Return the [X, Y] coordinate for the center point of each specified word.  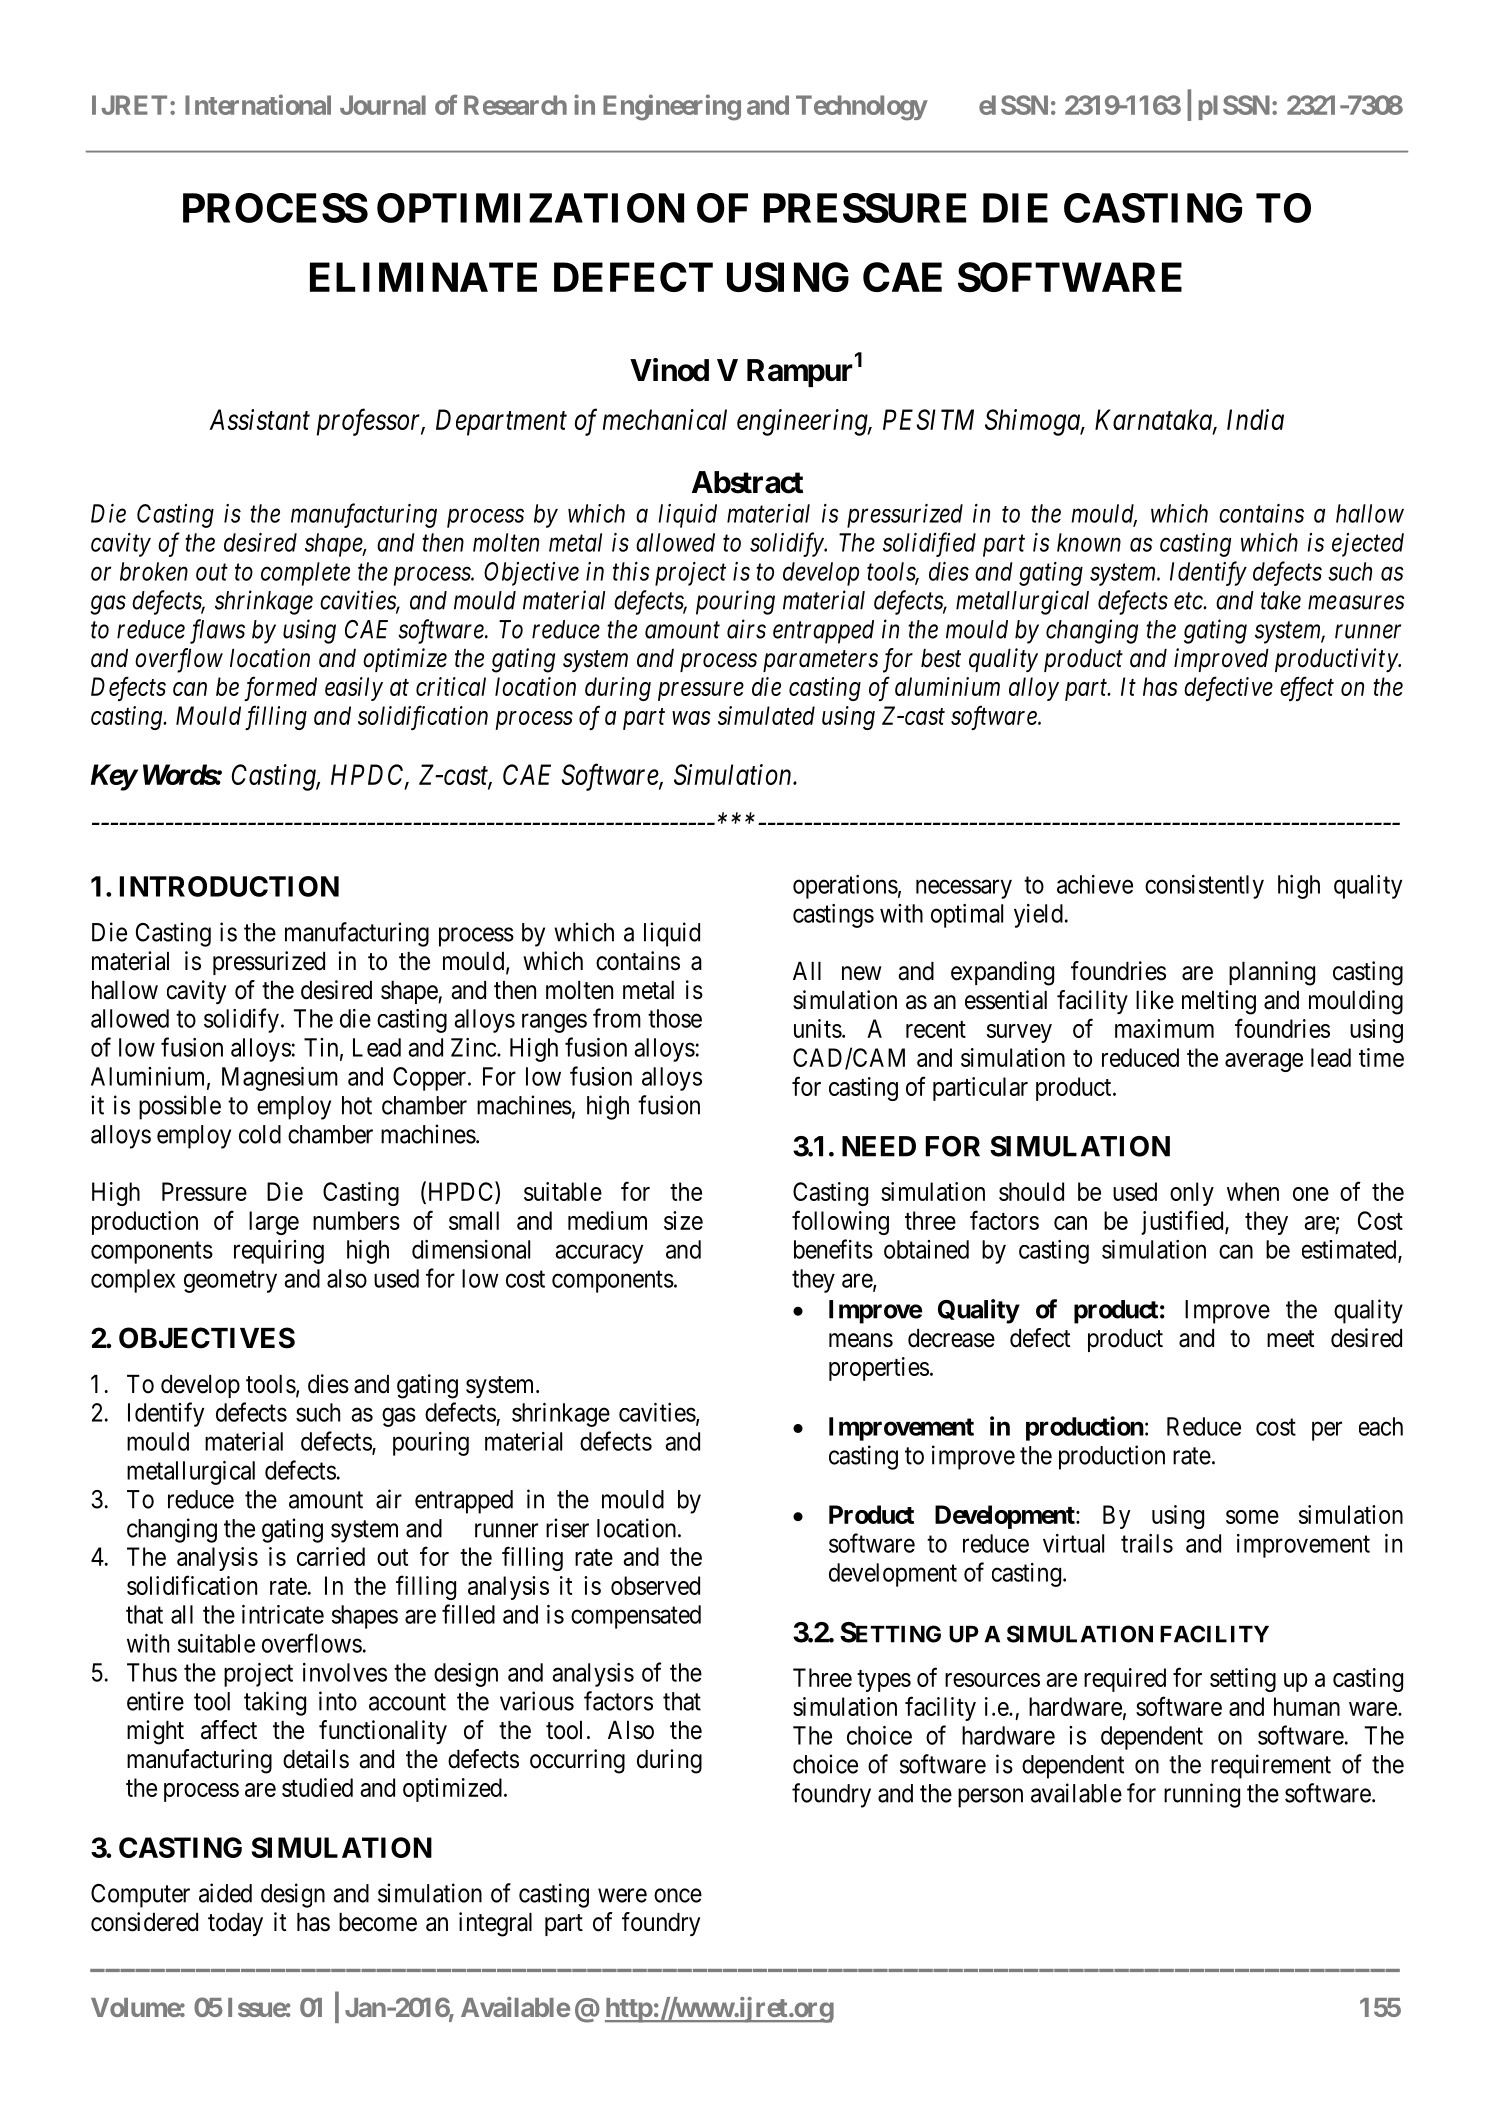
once [678, 1895]
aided [225, 1893]
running [1202, 1795]
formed [280, 688]
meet [1291, 1339]
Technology [861, 108]
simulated [766, 715]
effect [1307, 688]
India [1255, 419]
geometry [230, 1282]
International [258, 104]
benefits [833, 1249]
